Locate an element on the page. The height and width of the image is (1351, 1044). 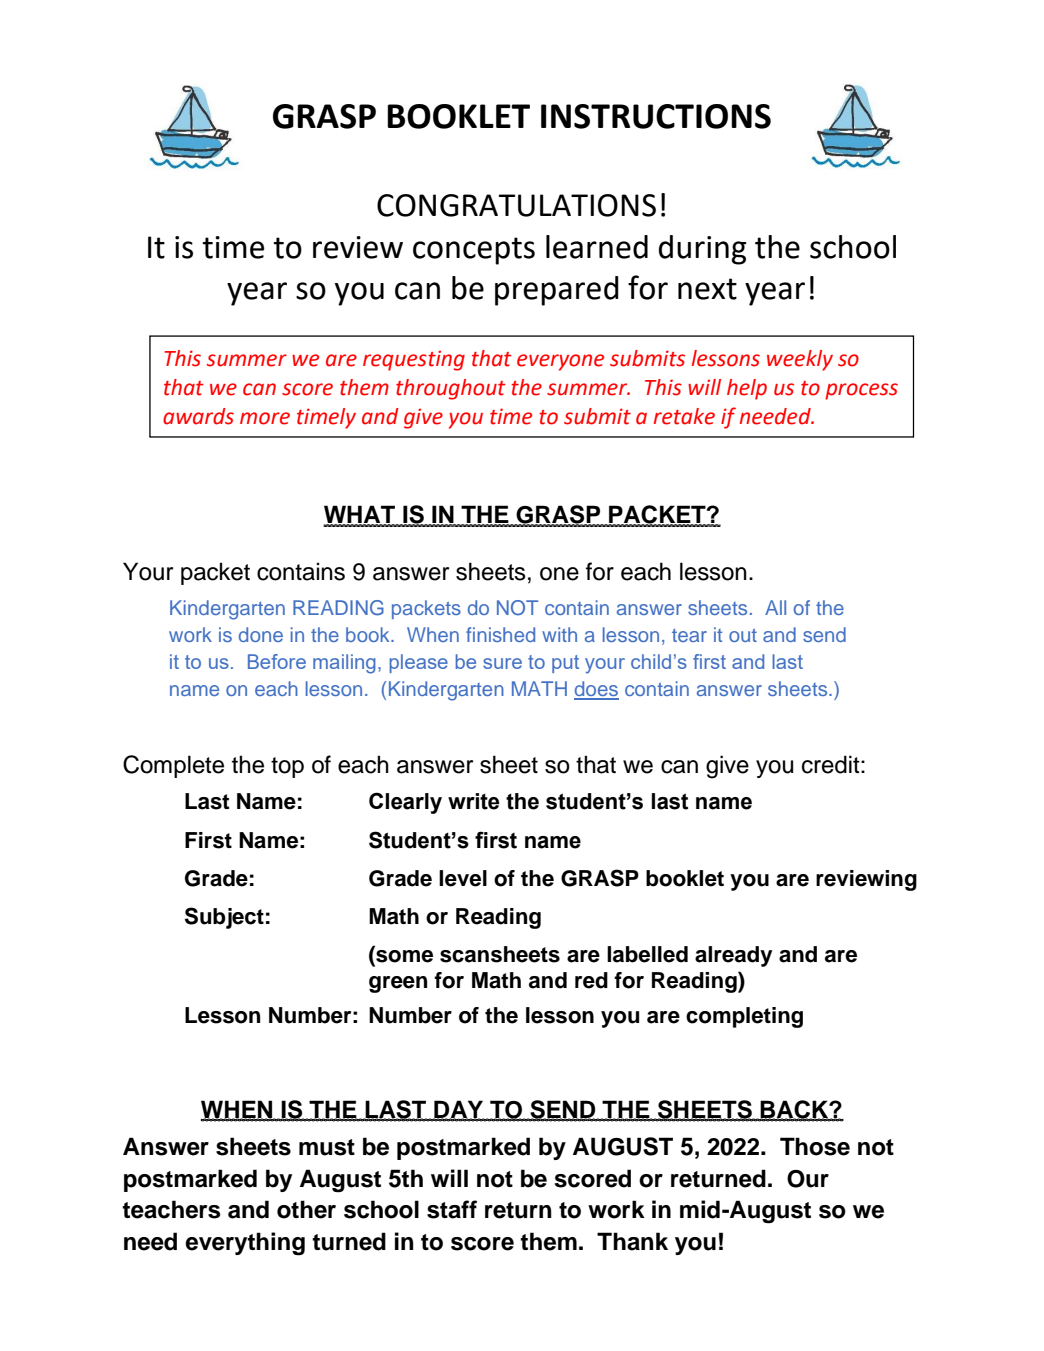
help is located at coordinates (747, 389).
